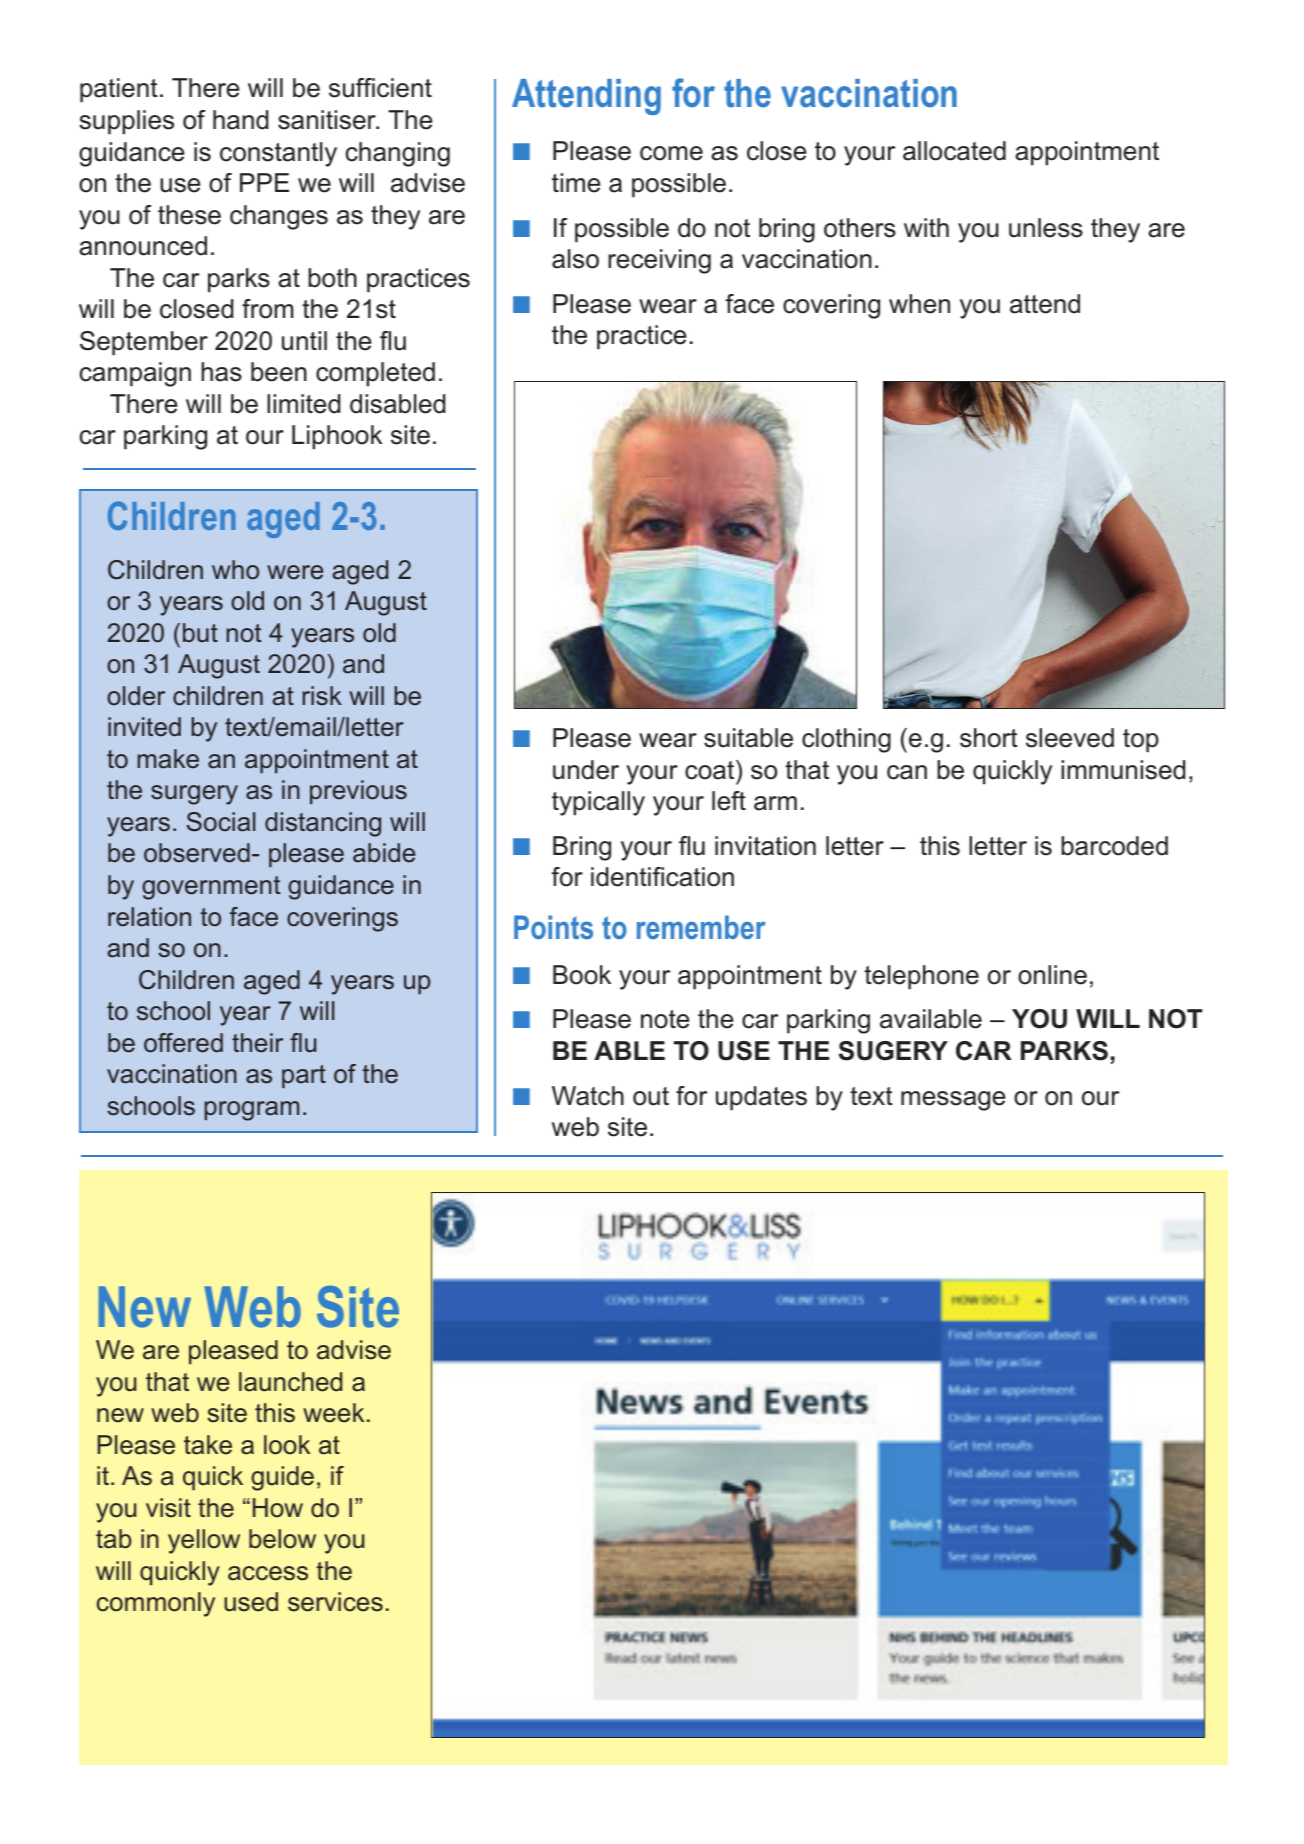  Describe the element at coordinates (235, 570) in the screenshot. I see `who` at that location.
